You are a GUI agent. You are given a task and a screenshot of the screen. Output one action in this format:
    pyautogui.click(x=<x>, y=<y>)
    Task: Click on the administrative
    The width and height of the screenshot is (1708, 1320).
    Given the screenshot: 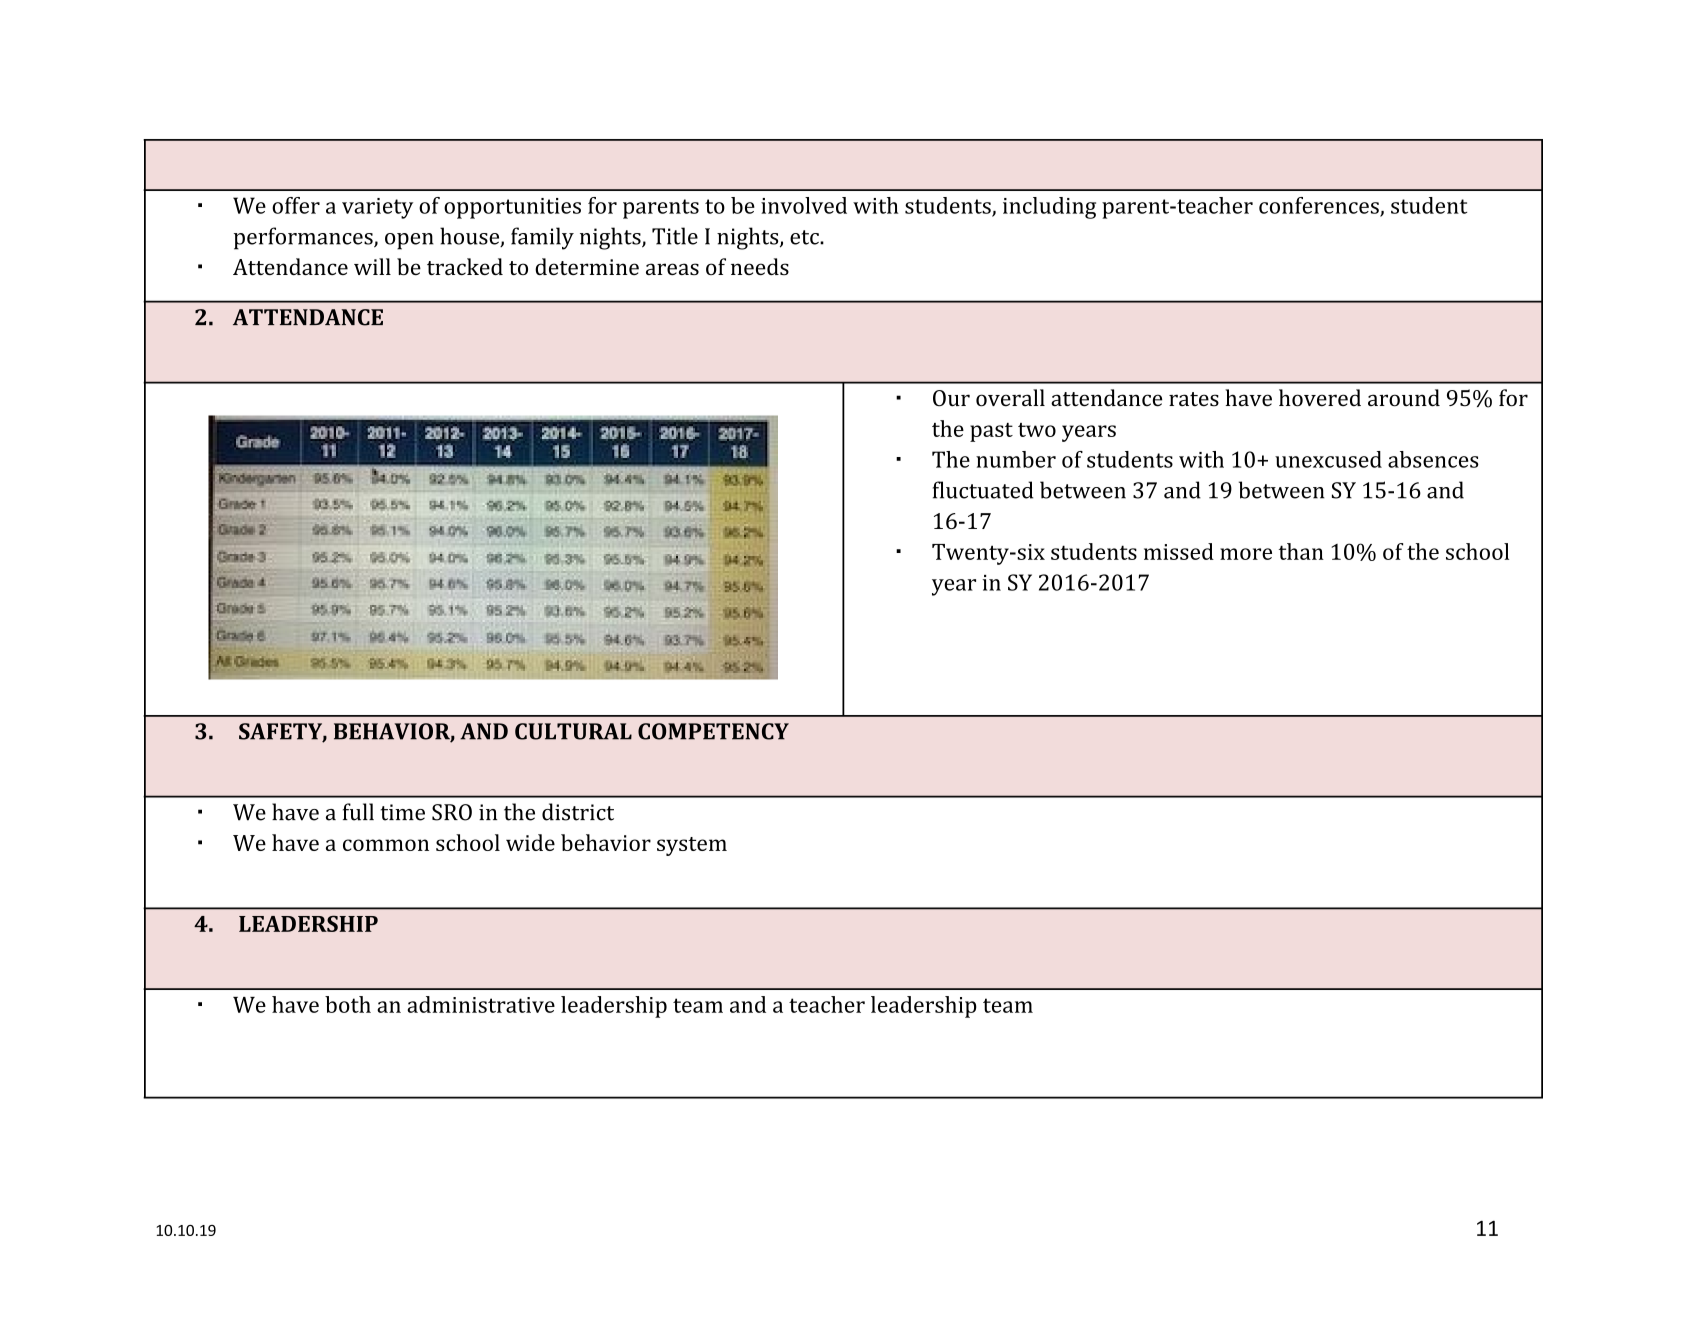 What is the action you would take?
    pyautogui.click(x=481, y=1004)
